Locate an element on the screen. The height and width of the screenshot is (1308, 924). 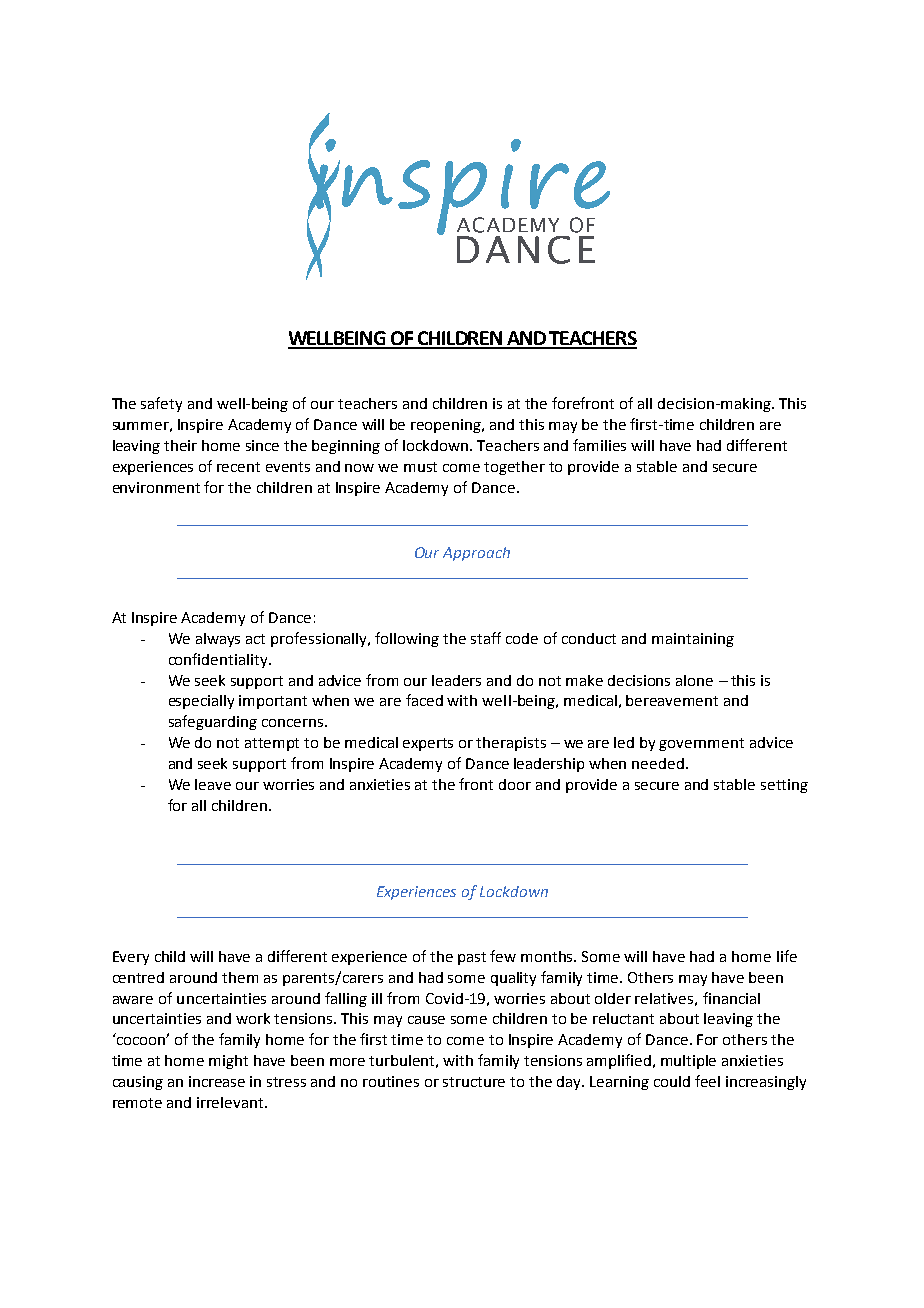
families is located at coordinates (599, 445).
